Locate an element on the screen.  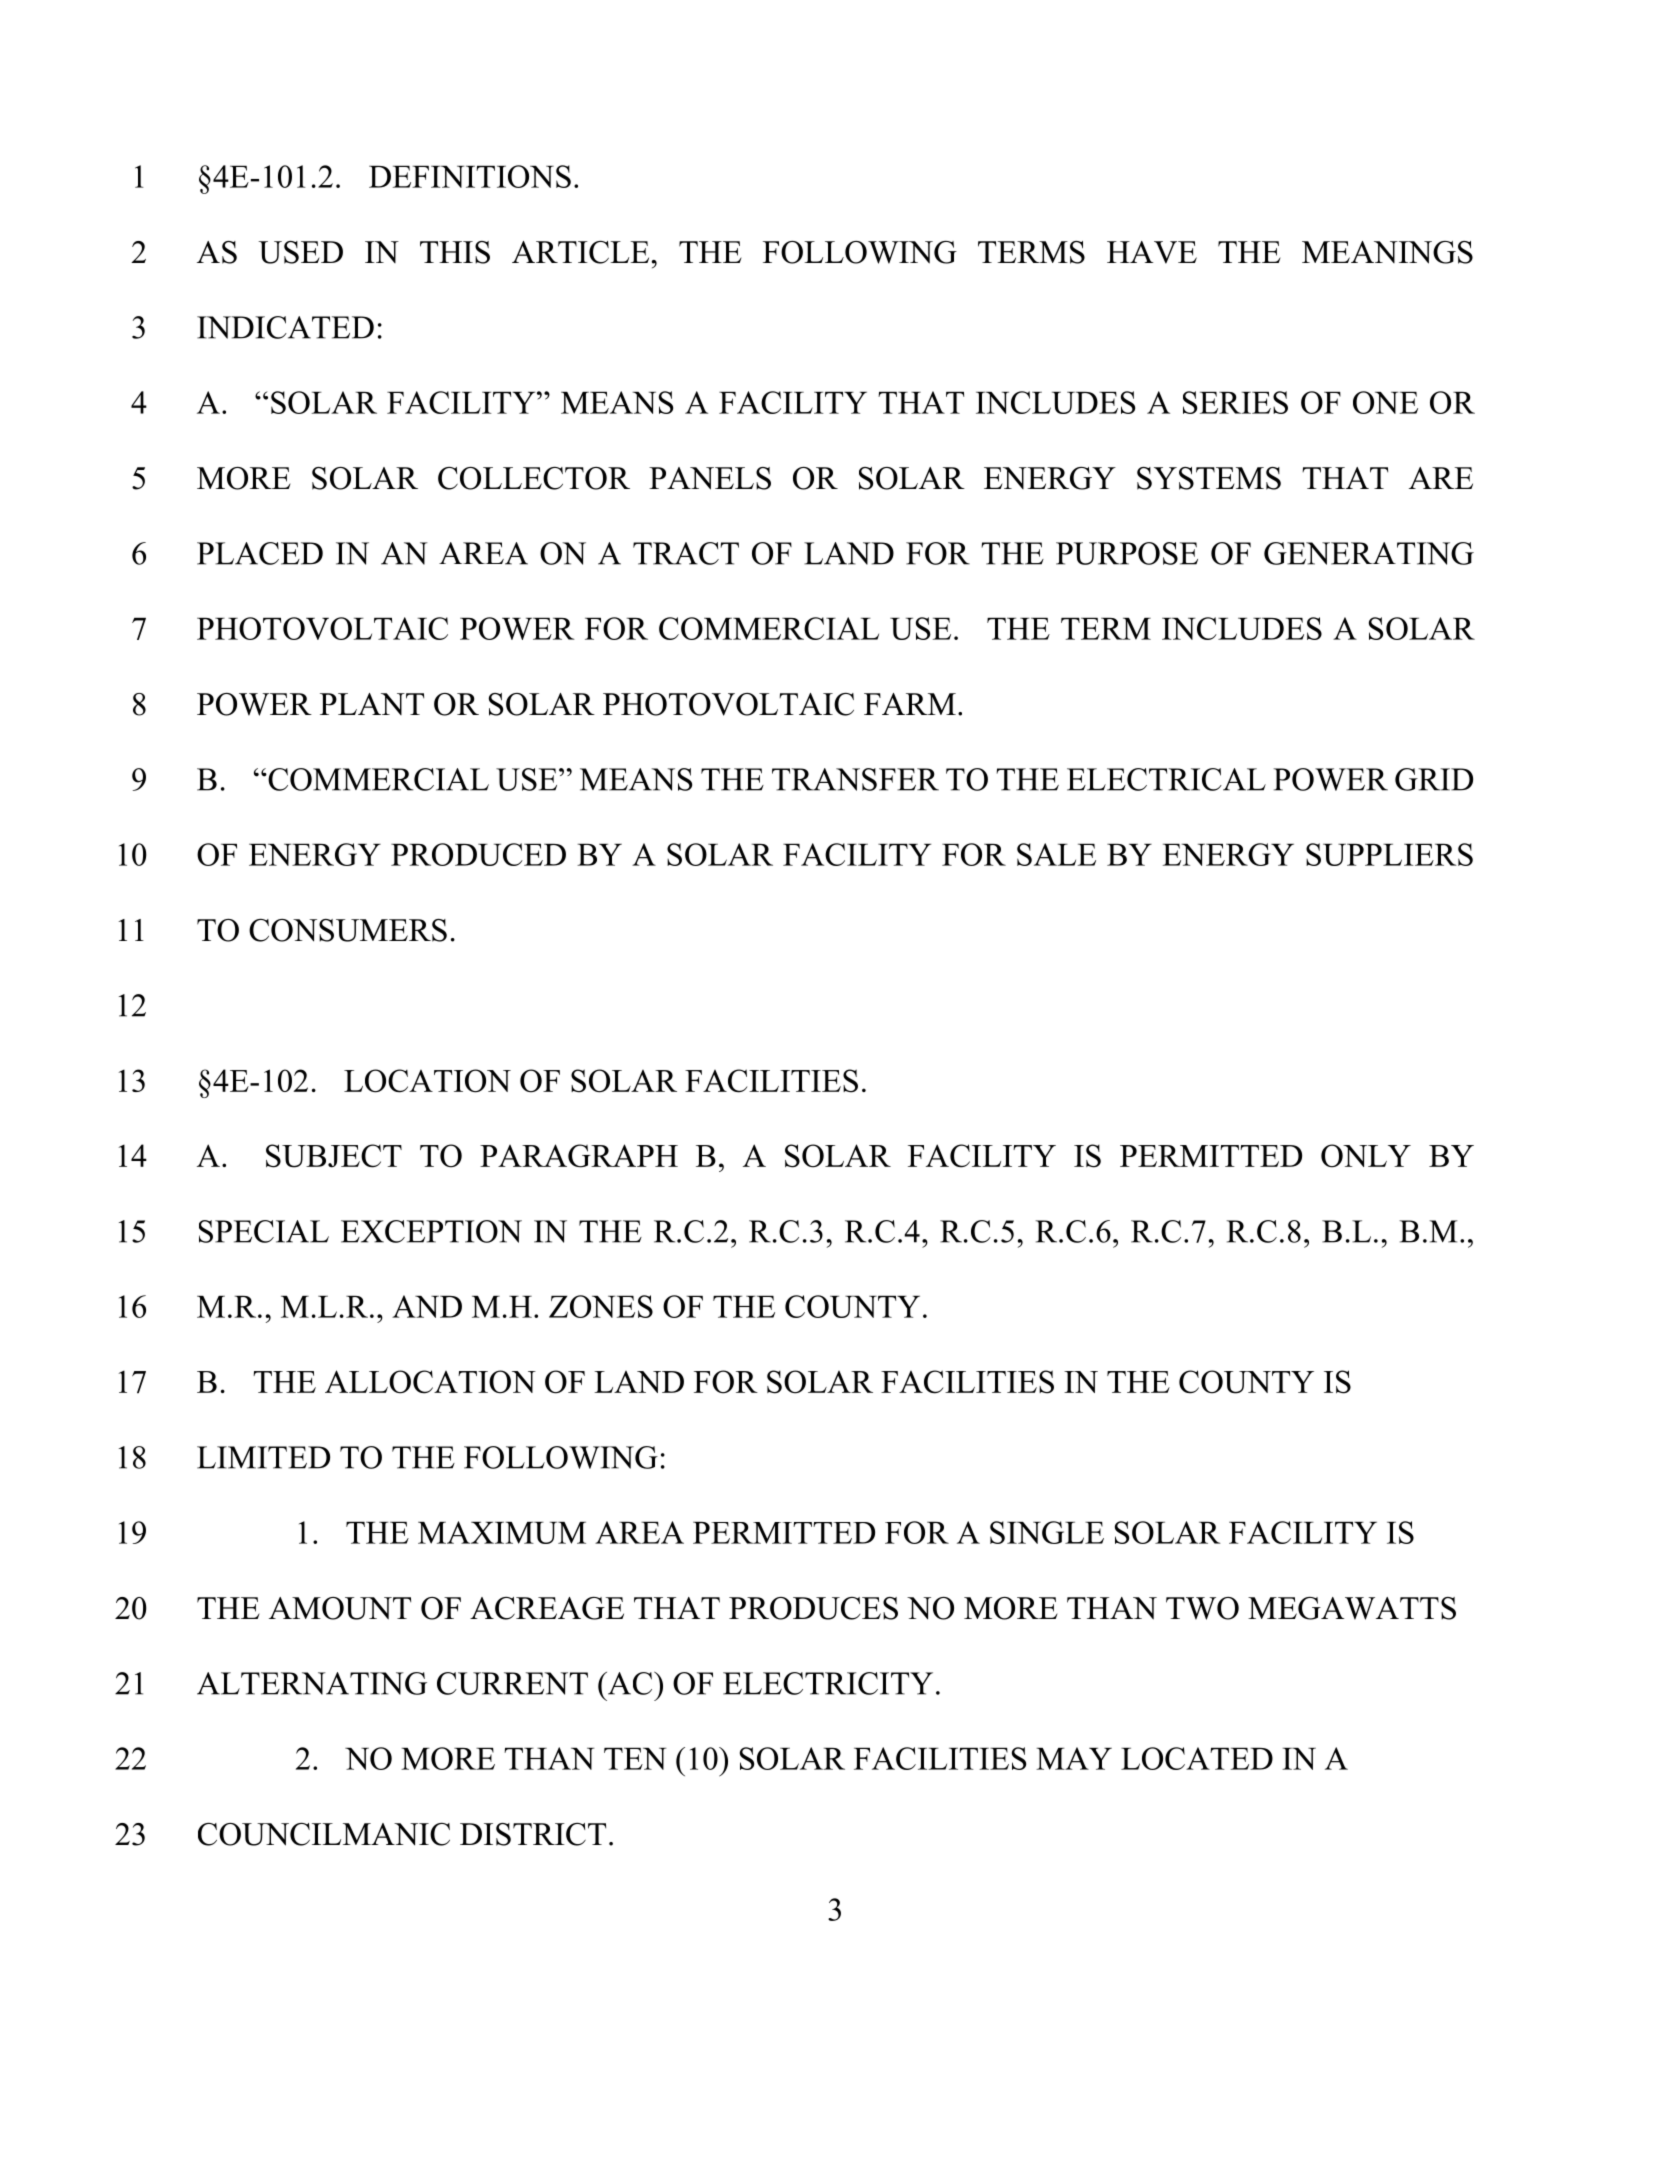
ELECTRICITY is located at coordinates (828, 1683).
